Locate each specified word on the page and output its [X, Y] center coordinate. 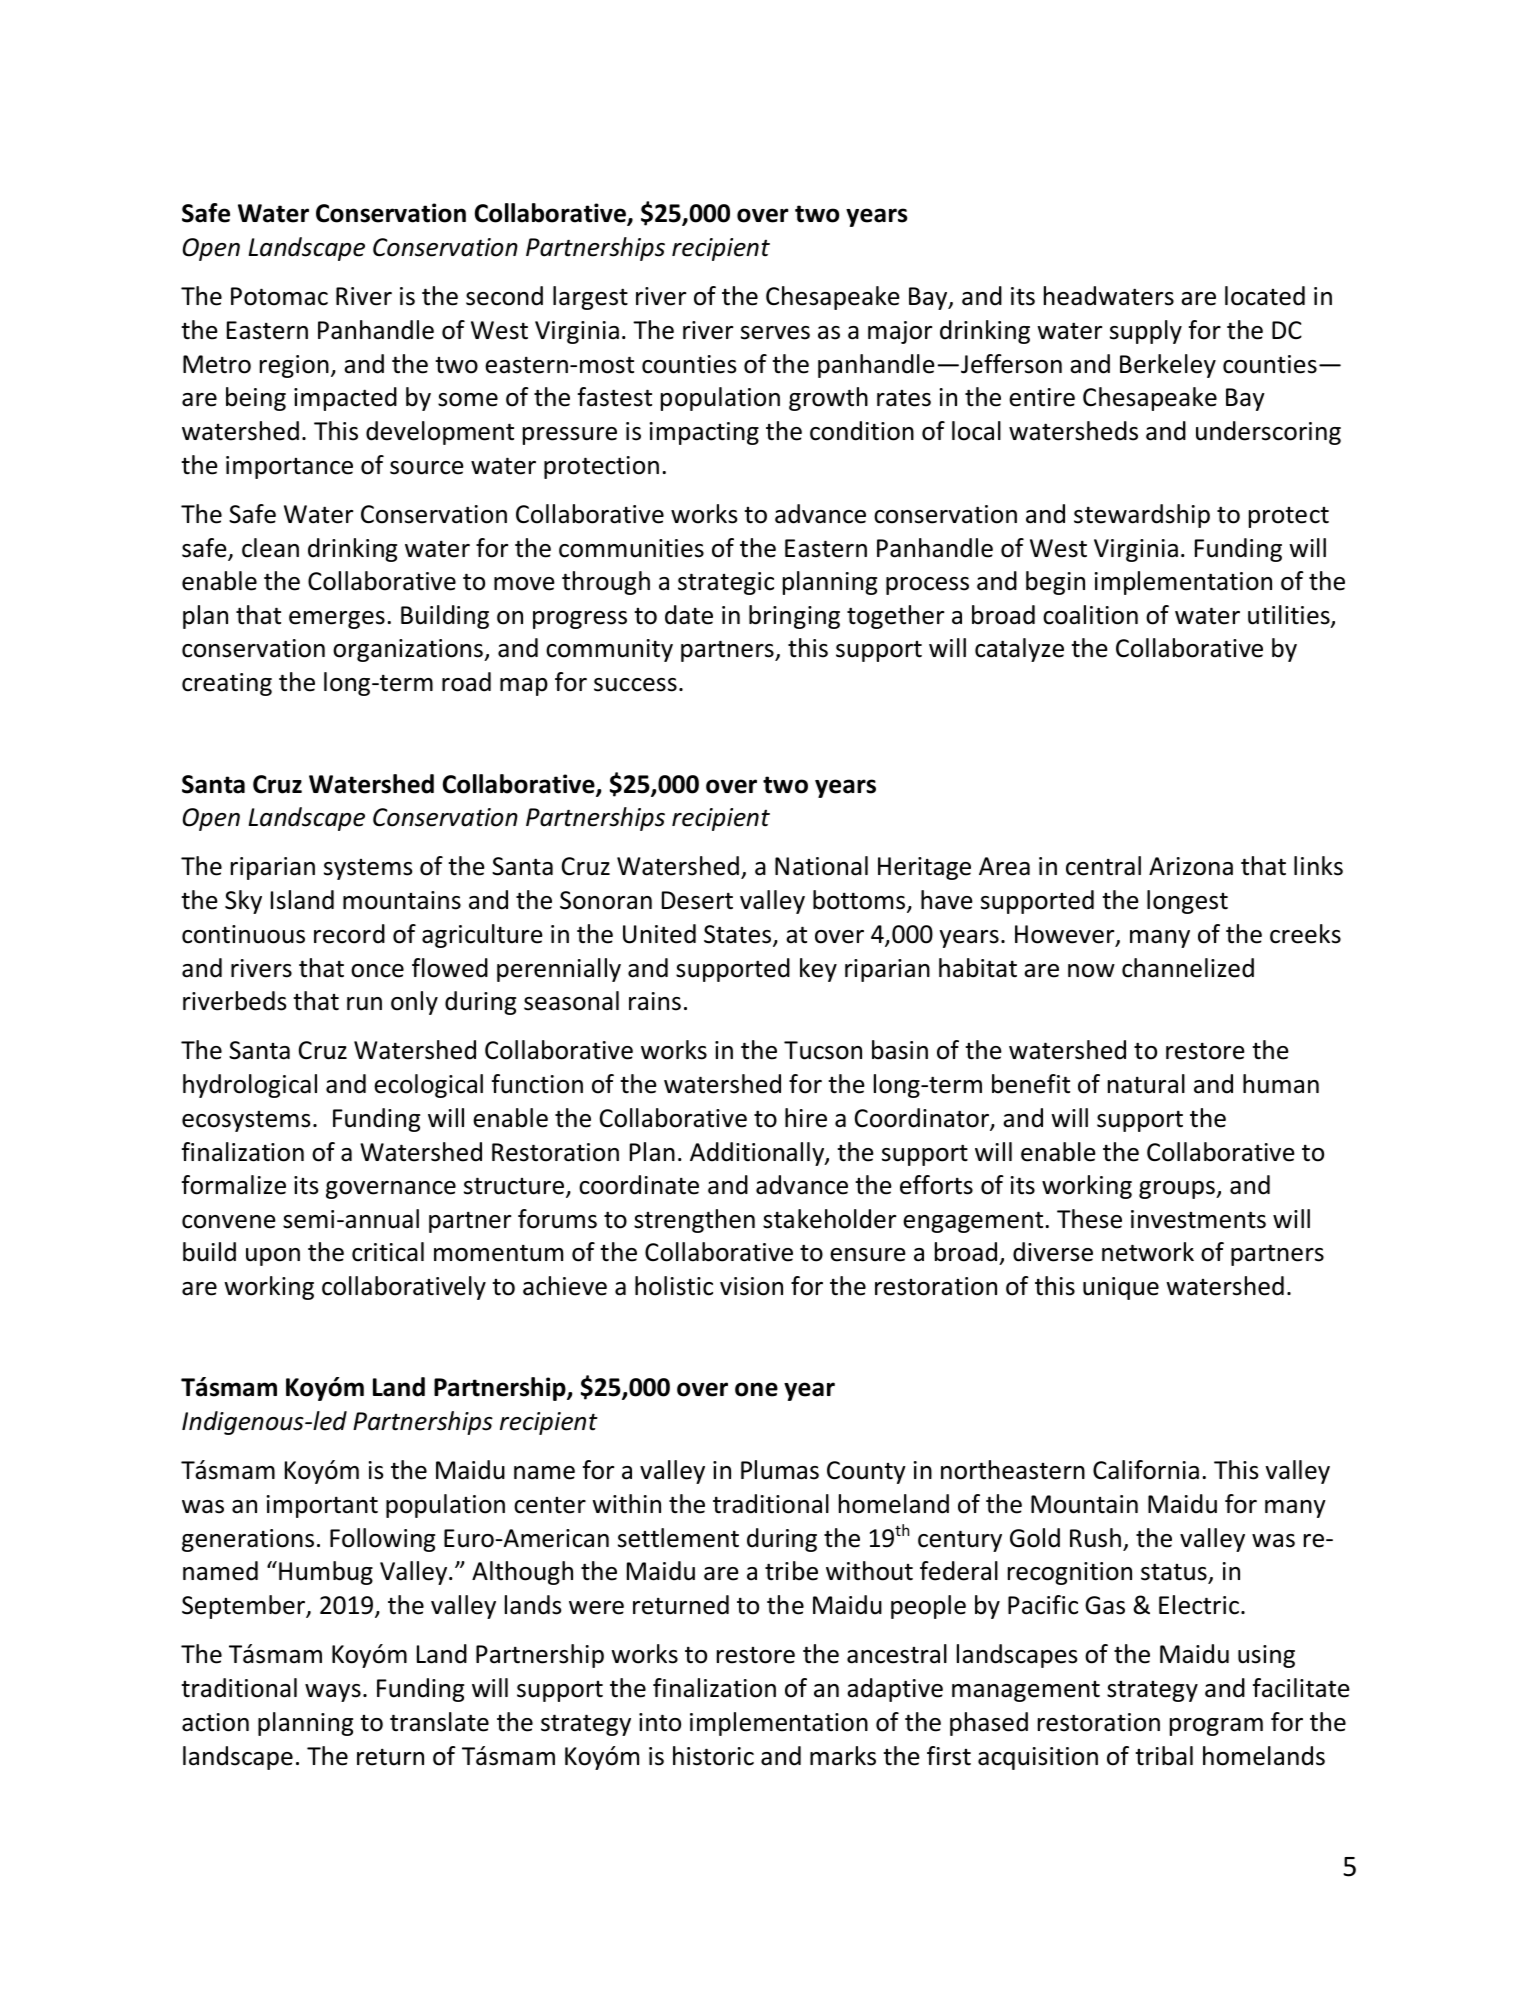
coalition [1090, 615]
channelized [1188, 968]
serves [775, 333]
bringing [794, 617]
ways [333, 1693]
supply [1146, 332]
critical [388, 1252]
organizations [409, 650]
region [294, 366]
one [756, 1389]
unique [1121, 1288]
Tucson [823, 1050]
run [364, 1004]
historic [713, 1756]
